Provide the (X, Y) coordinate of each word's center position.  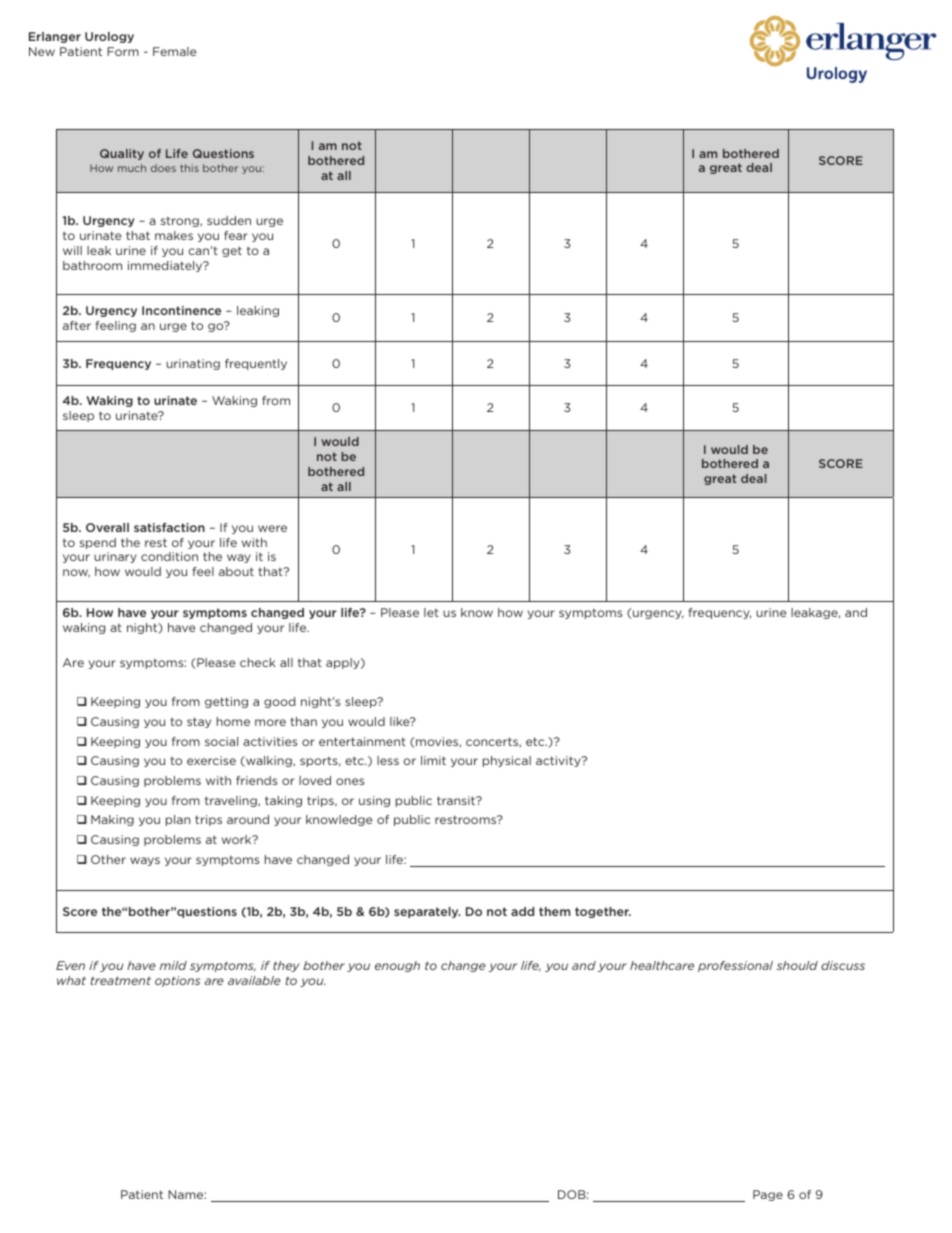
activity (559, 761)
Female (174, 51)
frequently (256, 364)
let (431, 612)
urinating (193, 364)
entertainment (362, 741)
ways (145, 861)
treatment (120, 980)
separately (427, 912)
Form (123, 51)
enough (397, 966)
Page (768, 1195)
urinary (115, 557)
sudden (229, 220)
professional (735, 966)
